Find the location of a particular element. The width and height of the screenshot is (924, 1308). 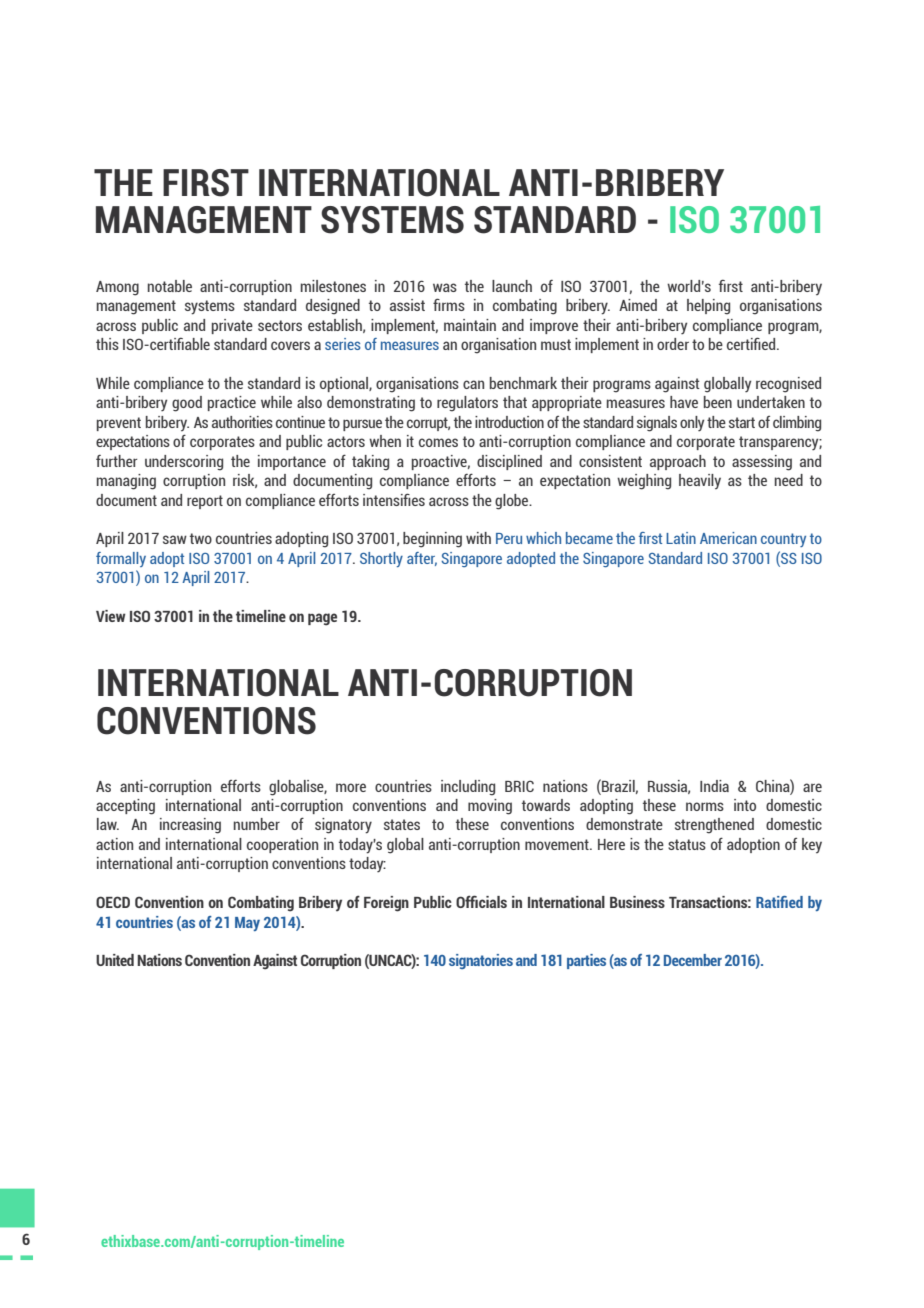

helping is located at coordinates (708, 307).
